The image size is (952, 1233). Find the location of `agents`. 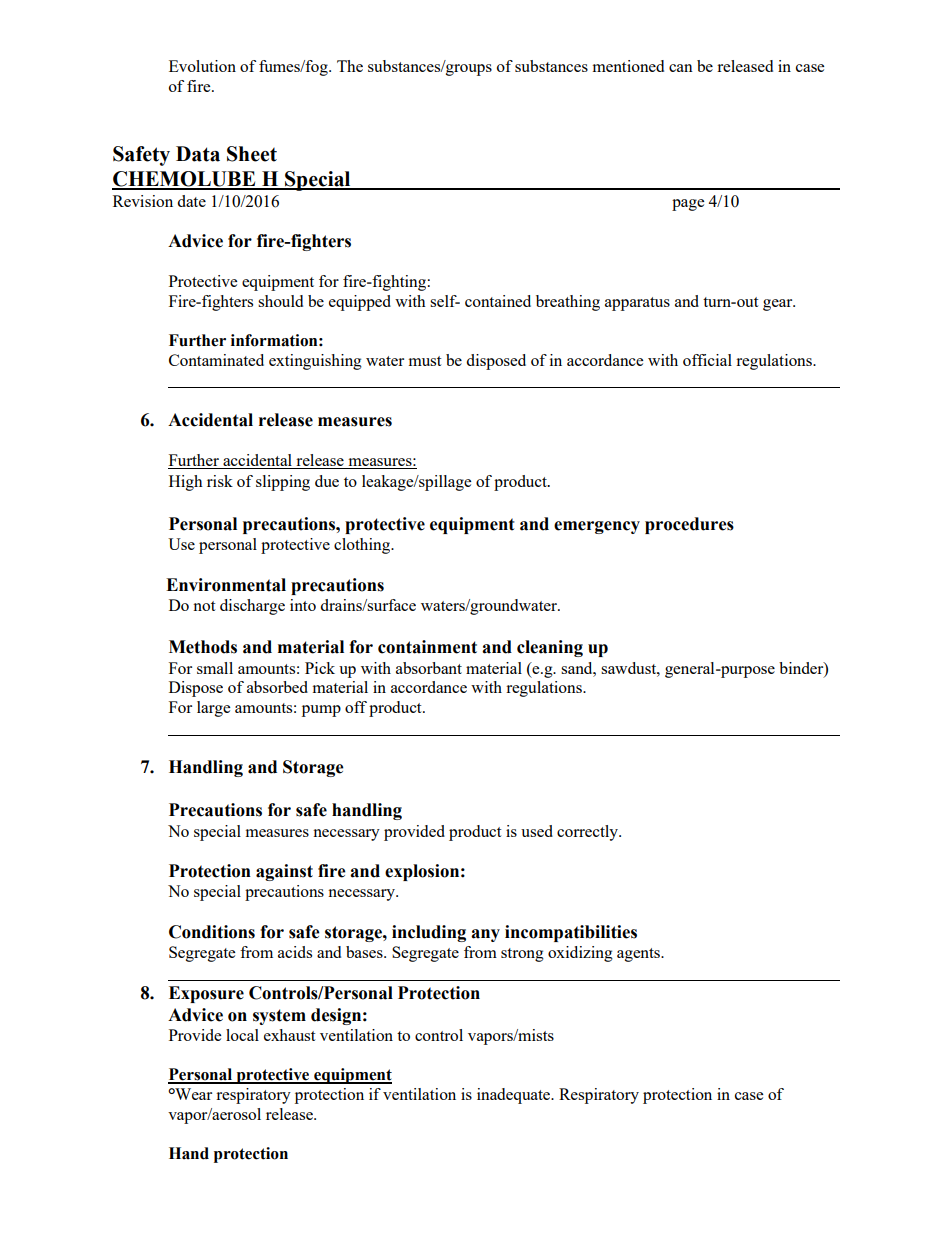

agents is located at coordinates (640, 955).
